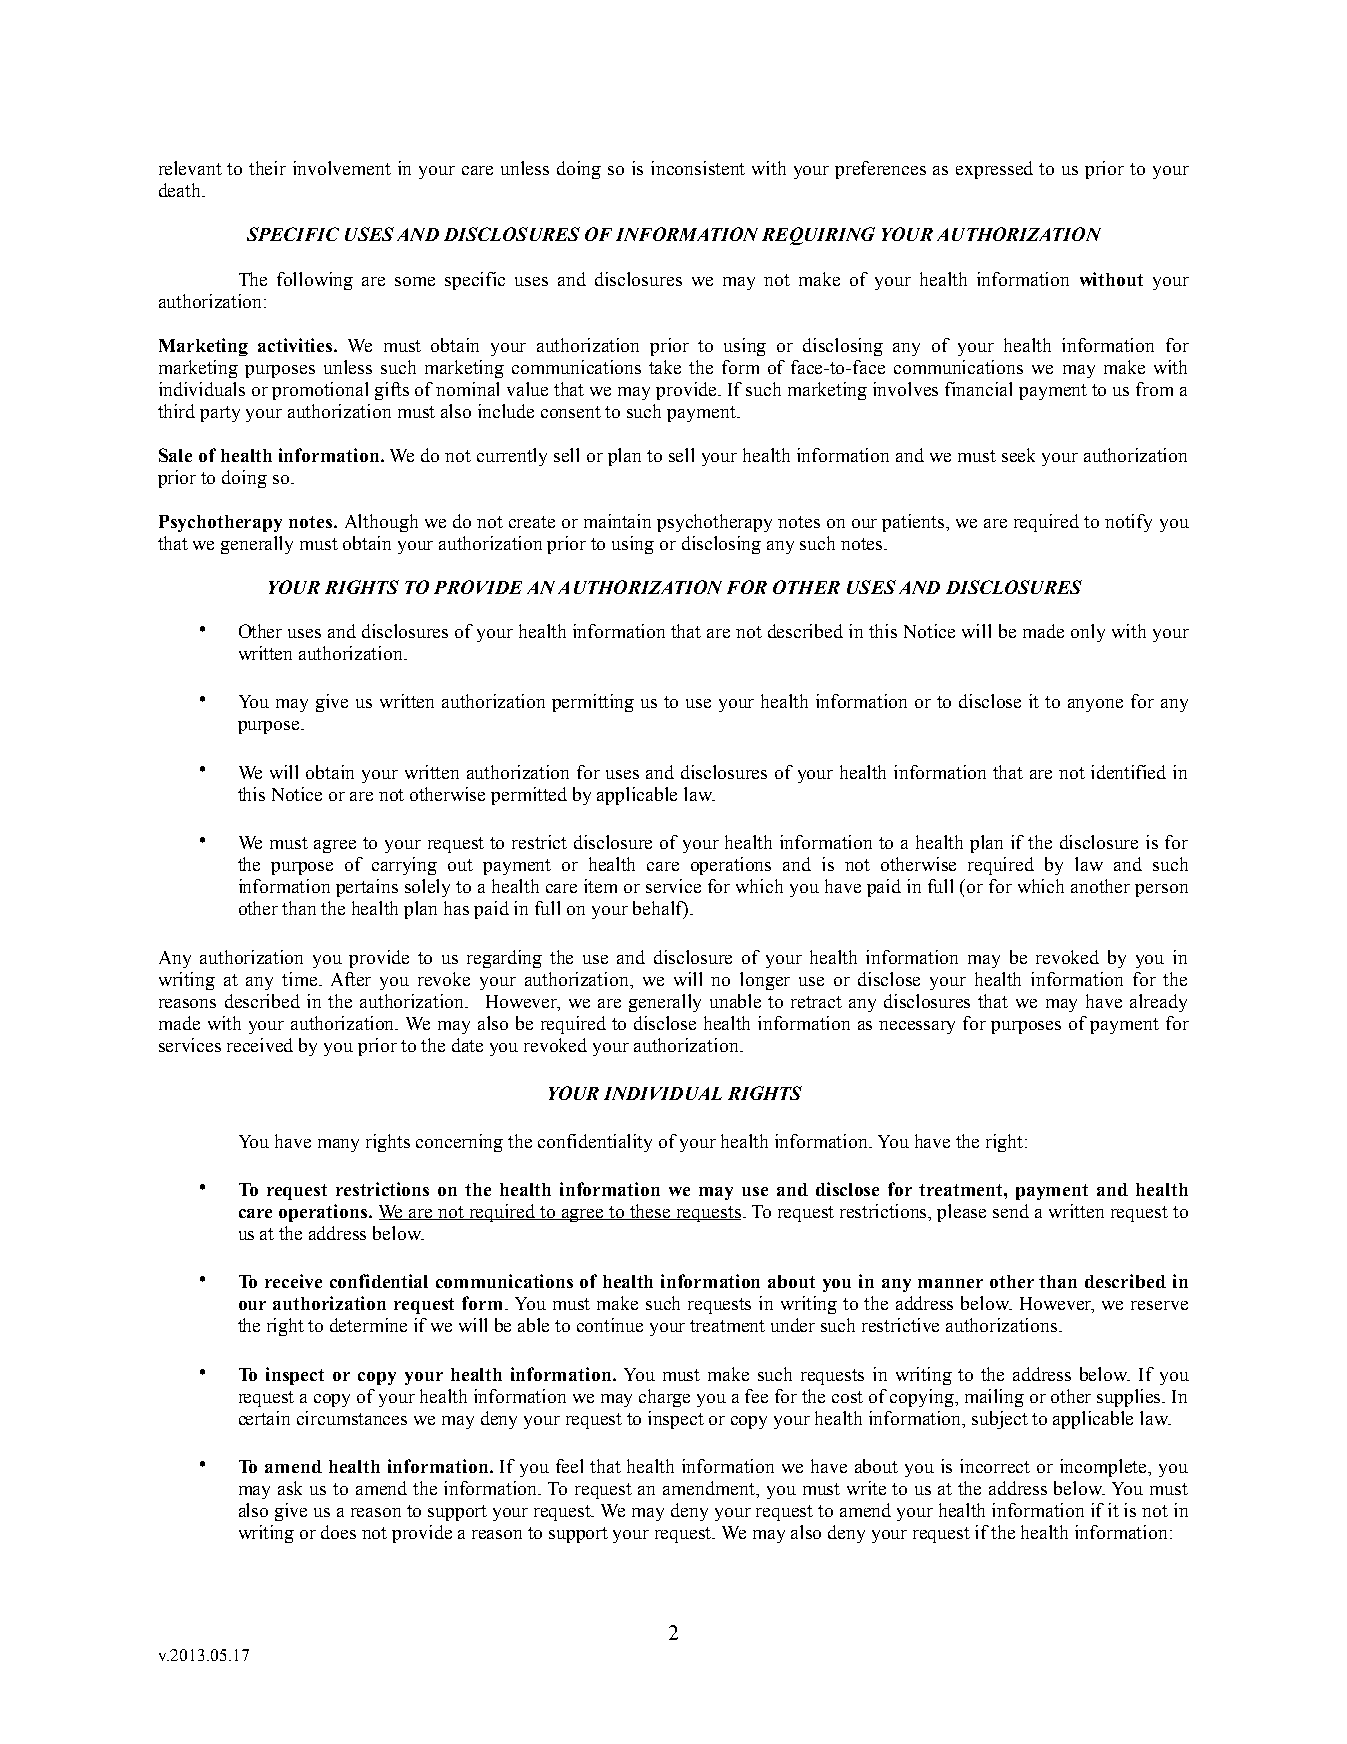  Describe the element at coordinates (367, 888) in the screenshot. I see `pertains` at that location.
